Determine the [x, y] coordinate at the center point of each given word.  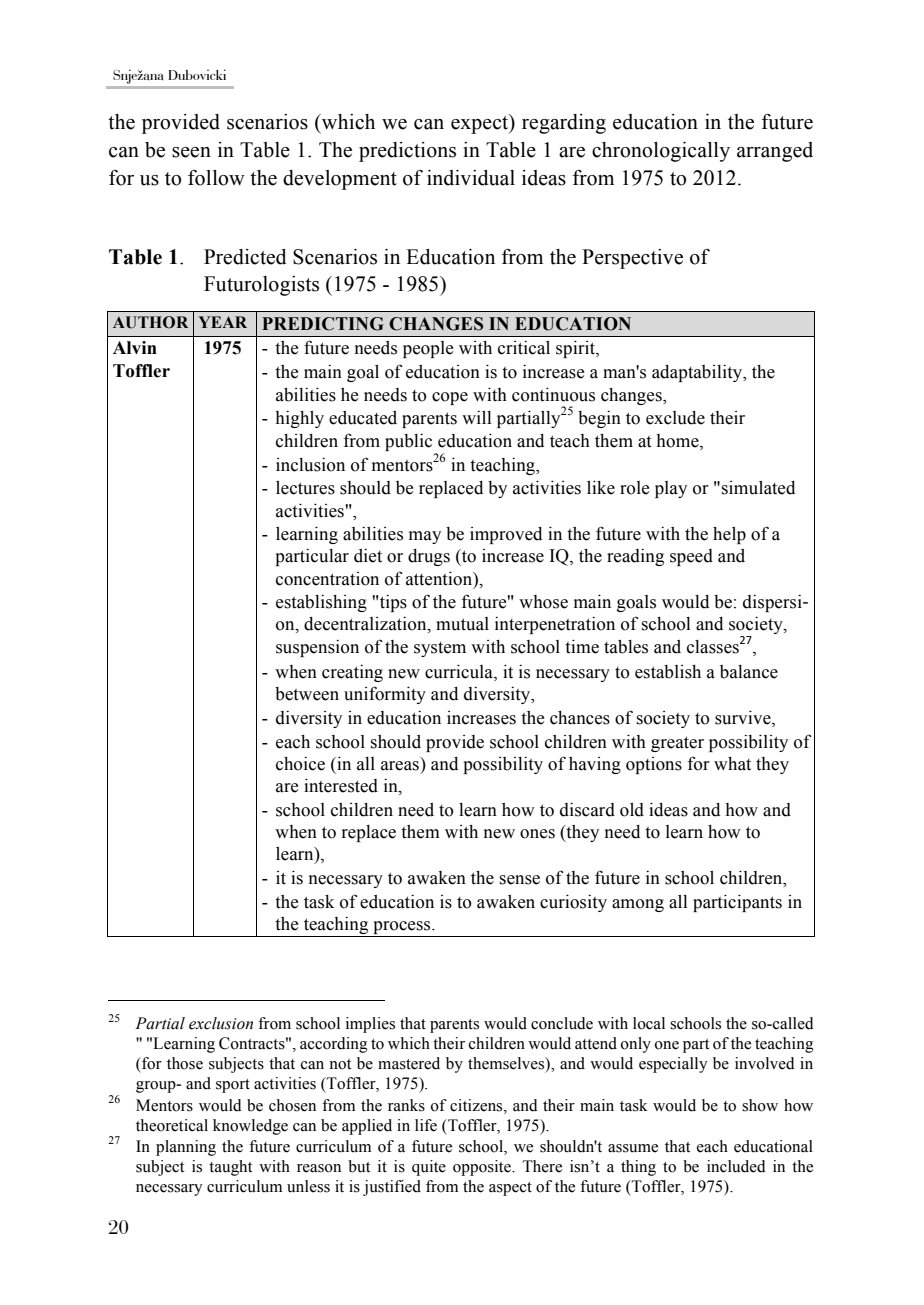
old [632, 810]
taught [230, 1168]
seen [191, 152]
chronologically [661, 152]
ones [537, 834]
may [425, 537]
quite [429, 1168]
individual [471, 178]
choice [300, 764]
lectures [305, 488]
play [671, 489]
